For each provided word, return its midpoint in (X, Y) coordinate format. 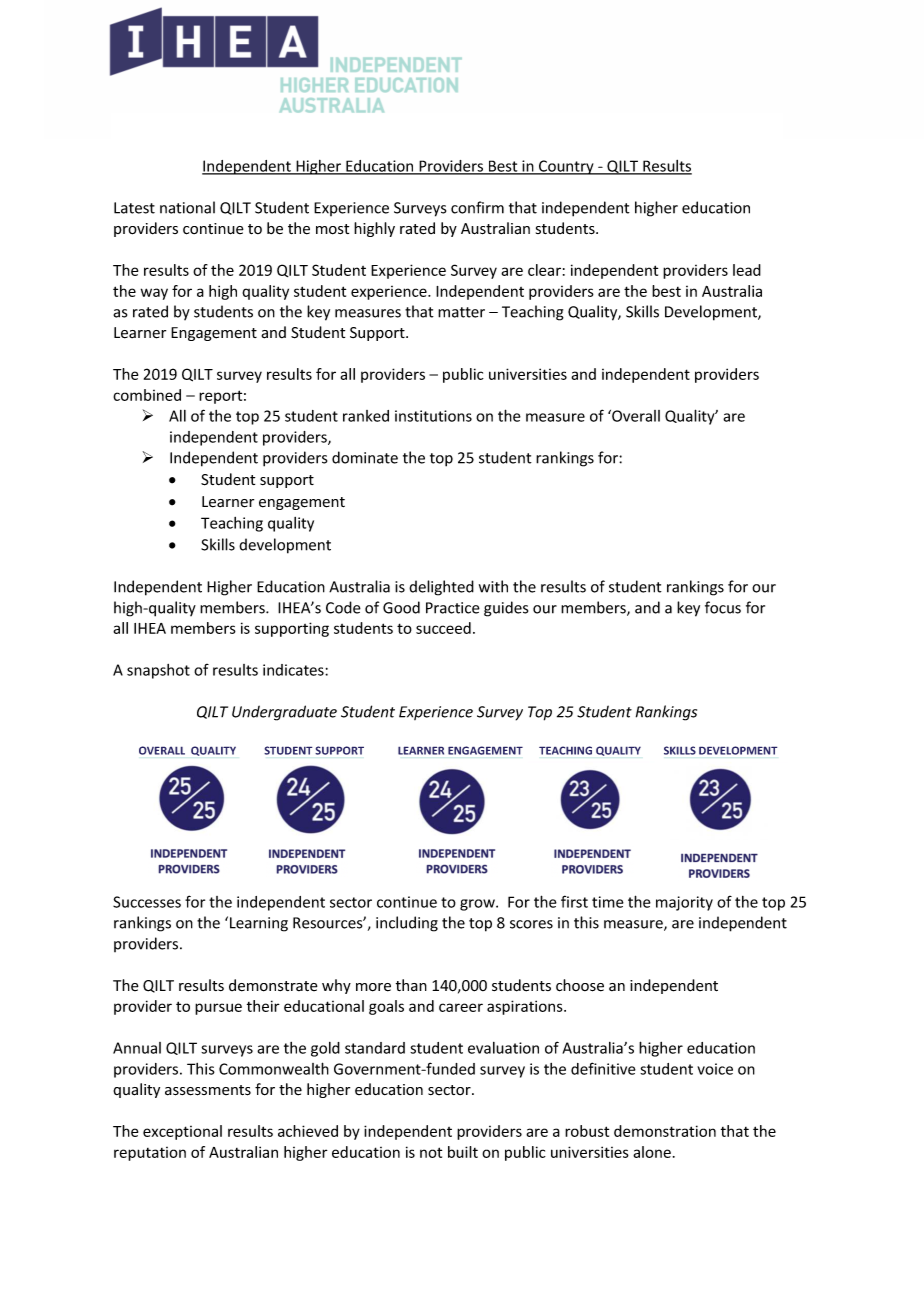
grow (478, 905)
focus (723, 607)
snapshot (158, 671)
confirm (477, 207)
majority (684, 903)
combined (147, 395)
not (431, 1152)
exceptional (182, 1132)
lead (747, 270)
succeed (443, 628)
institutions (433, 416)
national (187, 207)
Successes (147, 902)
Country (566, 167)
